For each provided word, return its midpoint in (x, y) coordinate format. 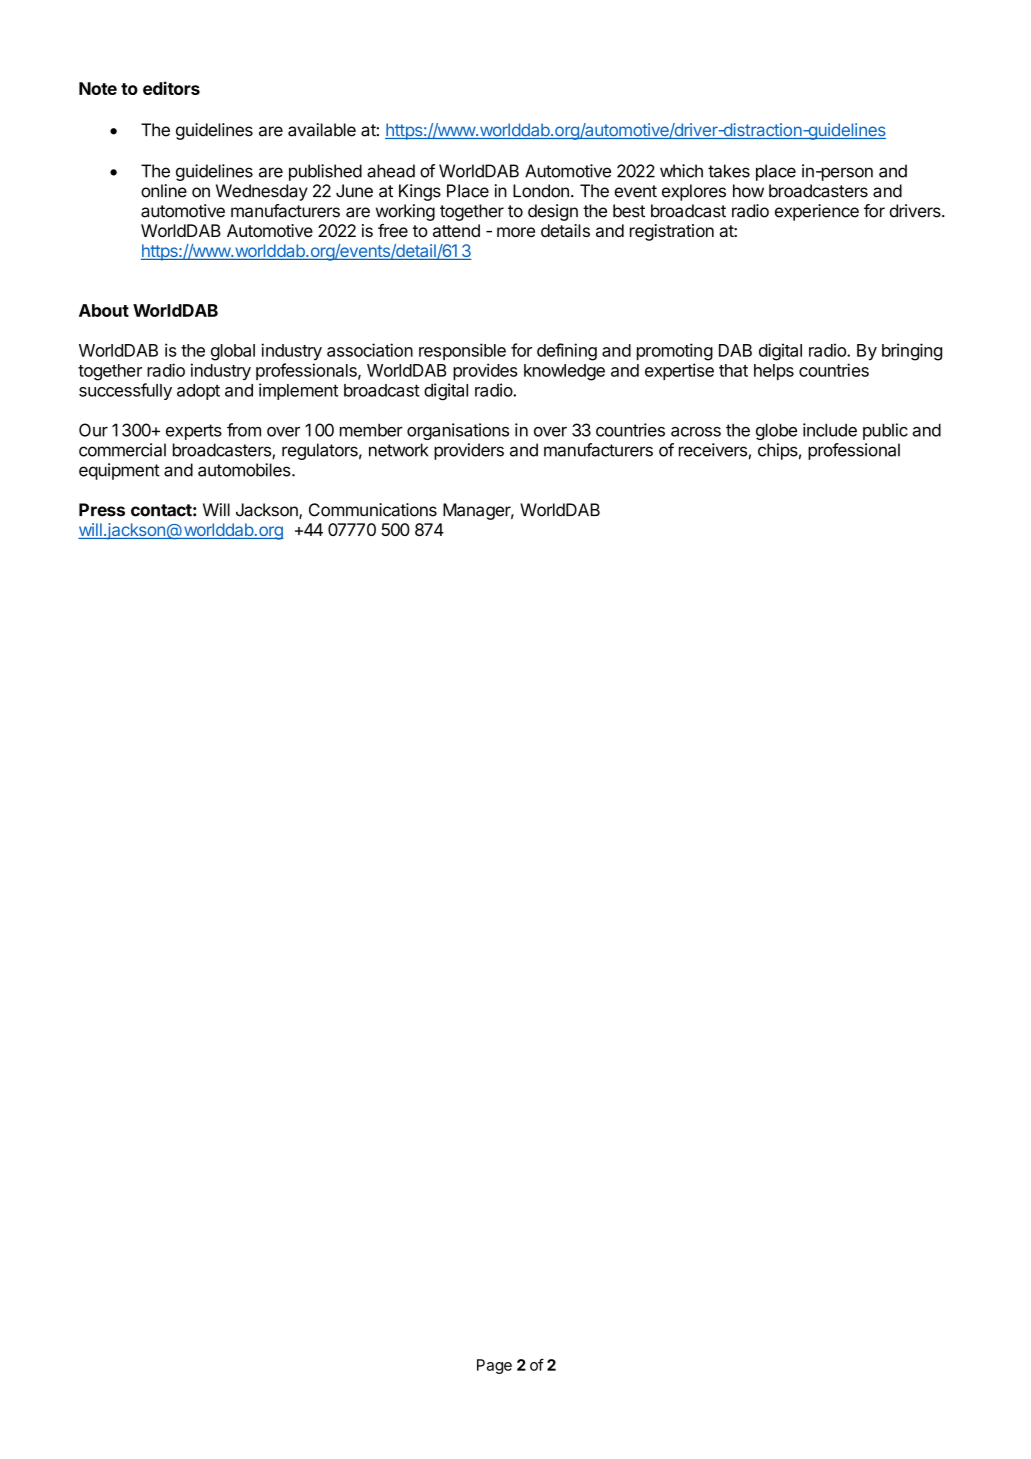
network (399, 450)
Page (494, 1366)
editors (171, 88)
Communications (373, 510)
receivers (713, 450)
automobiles (244, 470)
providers (469, 451)
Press (102, 510)
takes (729, 171)
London (541, 191)
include (830, 430)
